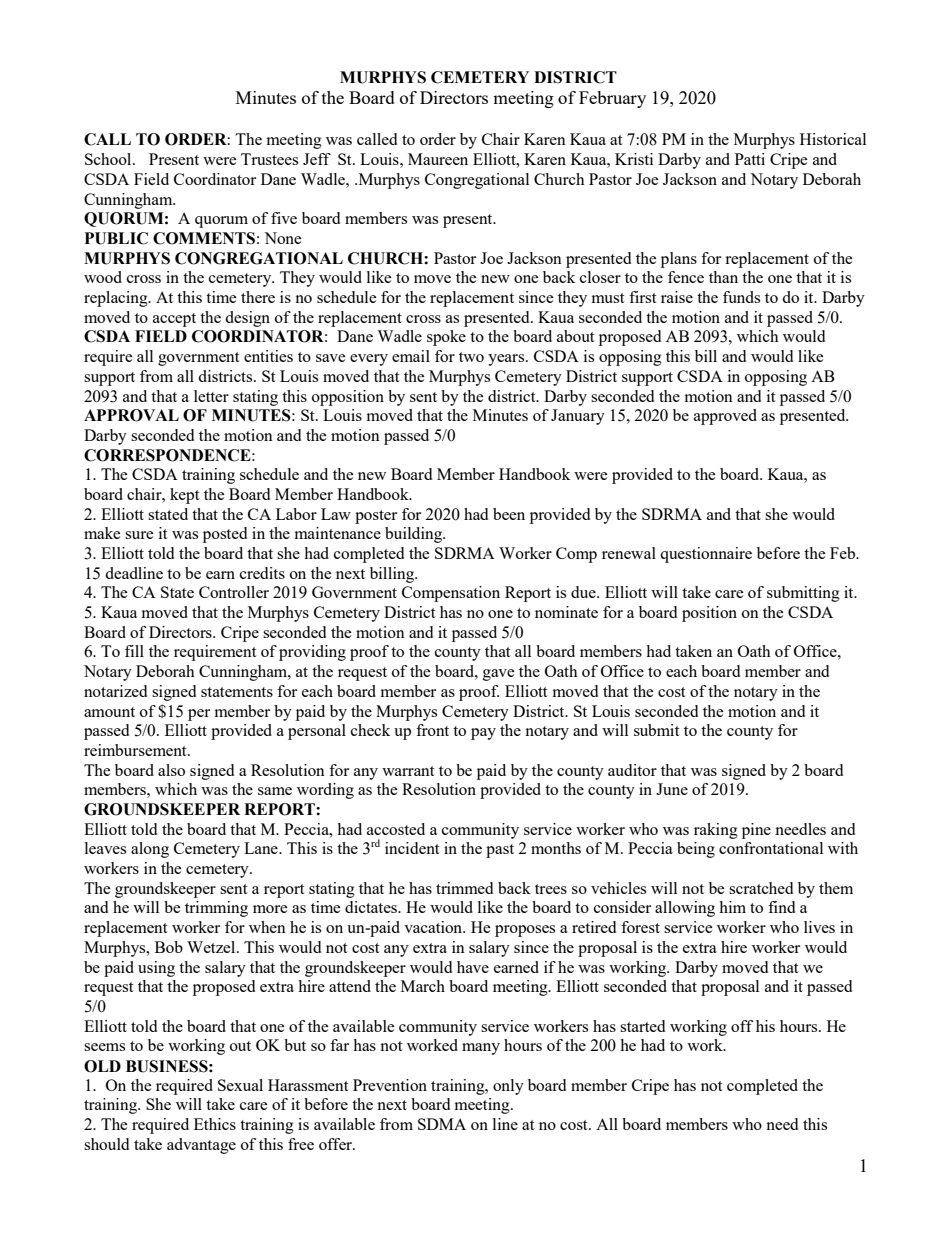 The image size is (952, 1233). Describe the element at coordinates (269, 159) in the screenshot. I see `Trustees` at that location.
